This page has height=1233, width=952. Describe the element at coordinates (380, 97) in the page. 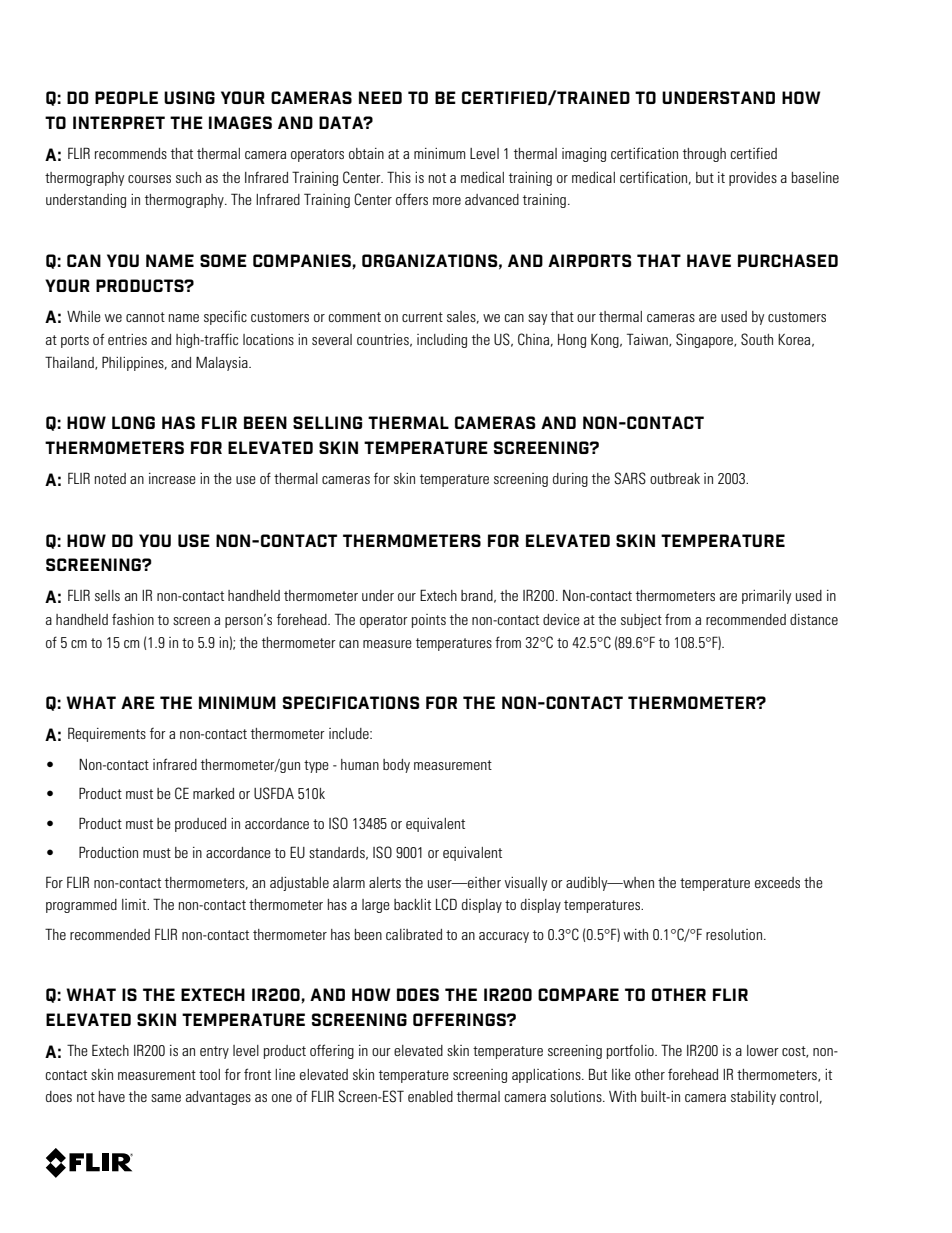

I see `NEED` at that location.
